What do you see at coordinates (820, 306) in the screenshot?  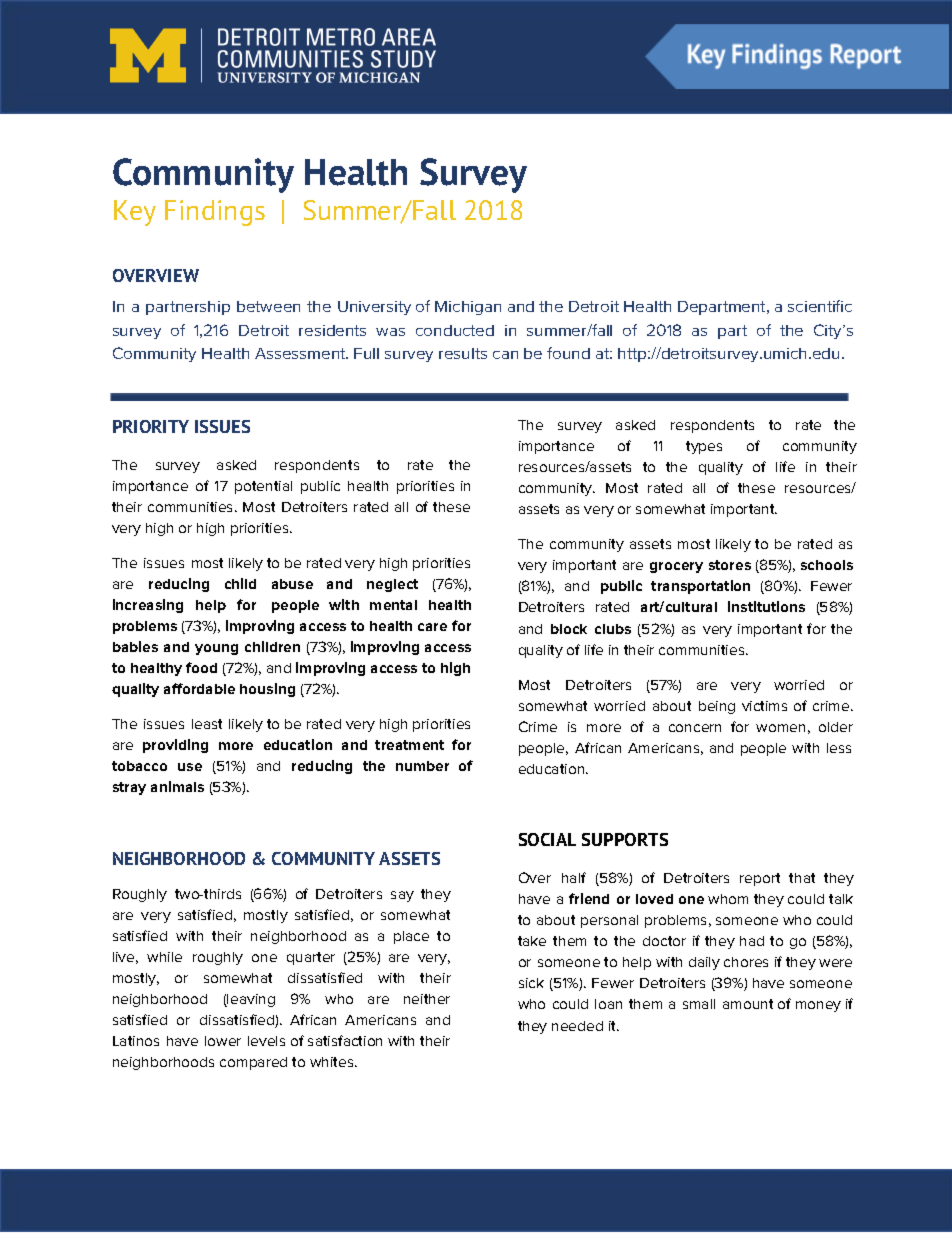 I see `scientific` at bounding box center [820, 306].
